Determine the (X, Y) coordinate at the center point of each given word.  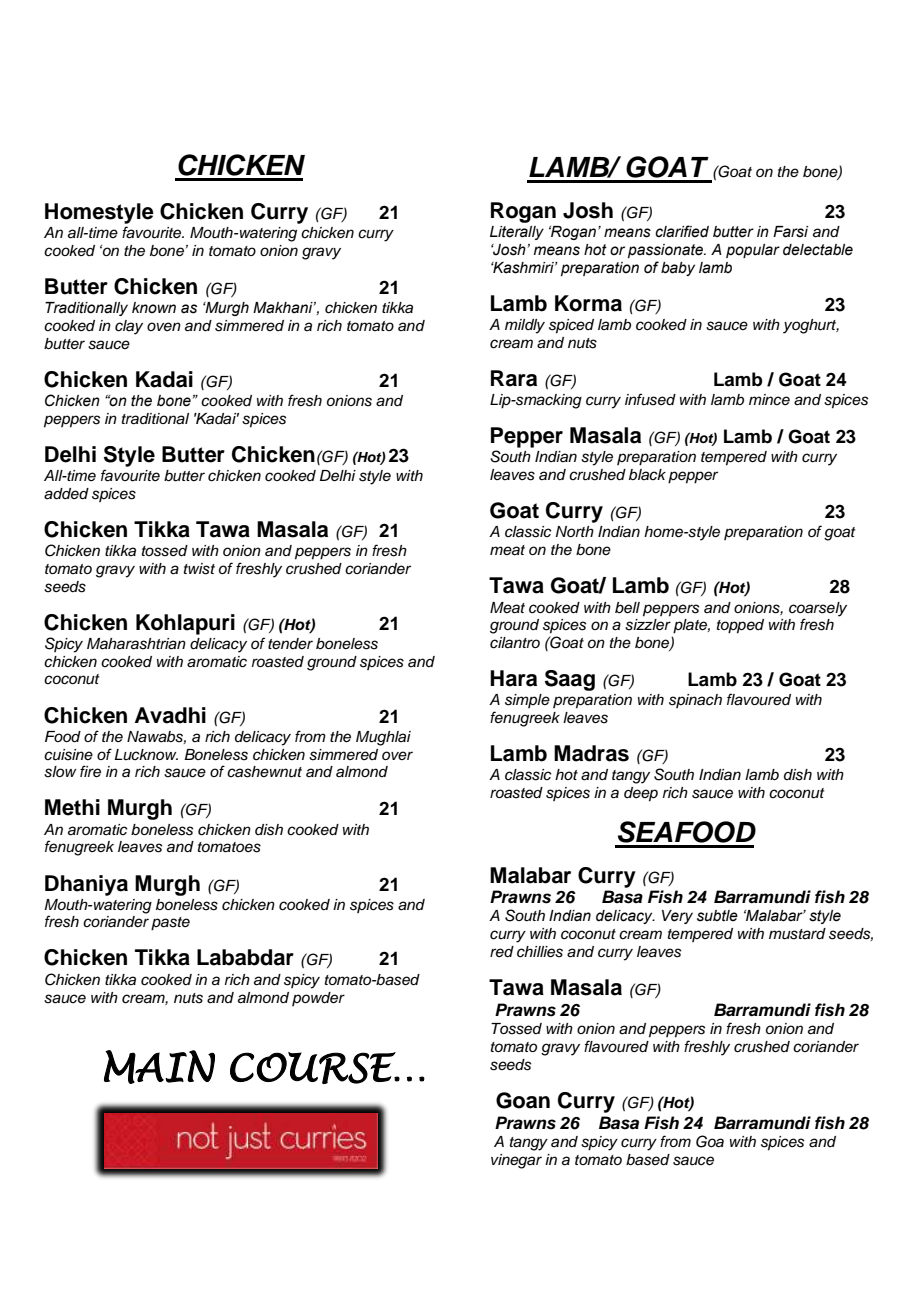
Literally (517, 233)
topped (740, 626)
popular (753, 251)
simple (527, 701)
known (154, 307)
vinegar (516, 1161)
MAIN (159, 1067)
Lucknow (146, 755)
